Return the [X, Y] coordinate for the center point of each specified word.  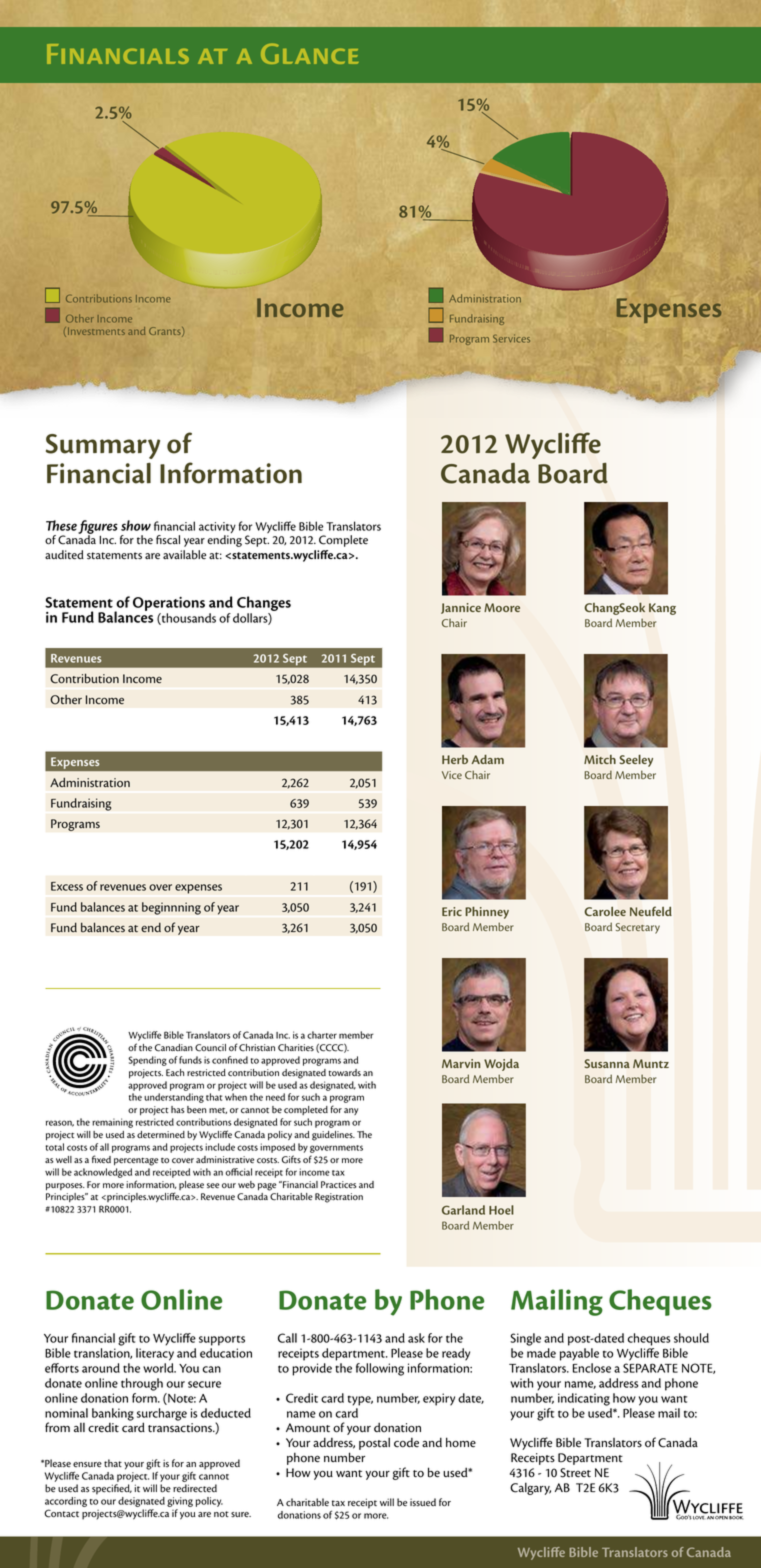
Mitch [600, 759]
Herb [455, 759]
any [351, 1111]
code [406, 1443]
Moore [502, 607]
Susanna [607, 1063]
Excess [67, 886]
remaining [112, 1123]
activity [217, 529]
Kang [662, 609]
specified [112, 1489]
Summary [103, 446]
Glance [310, 53]
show [136, 525]
